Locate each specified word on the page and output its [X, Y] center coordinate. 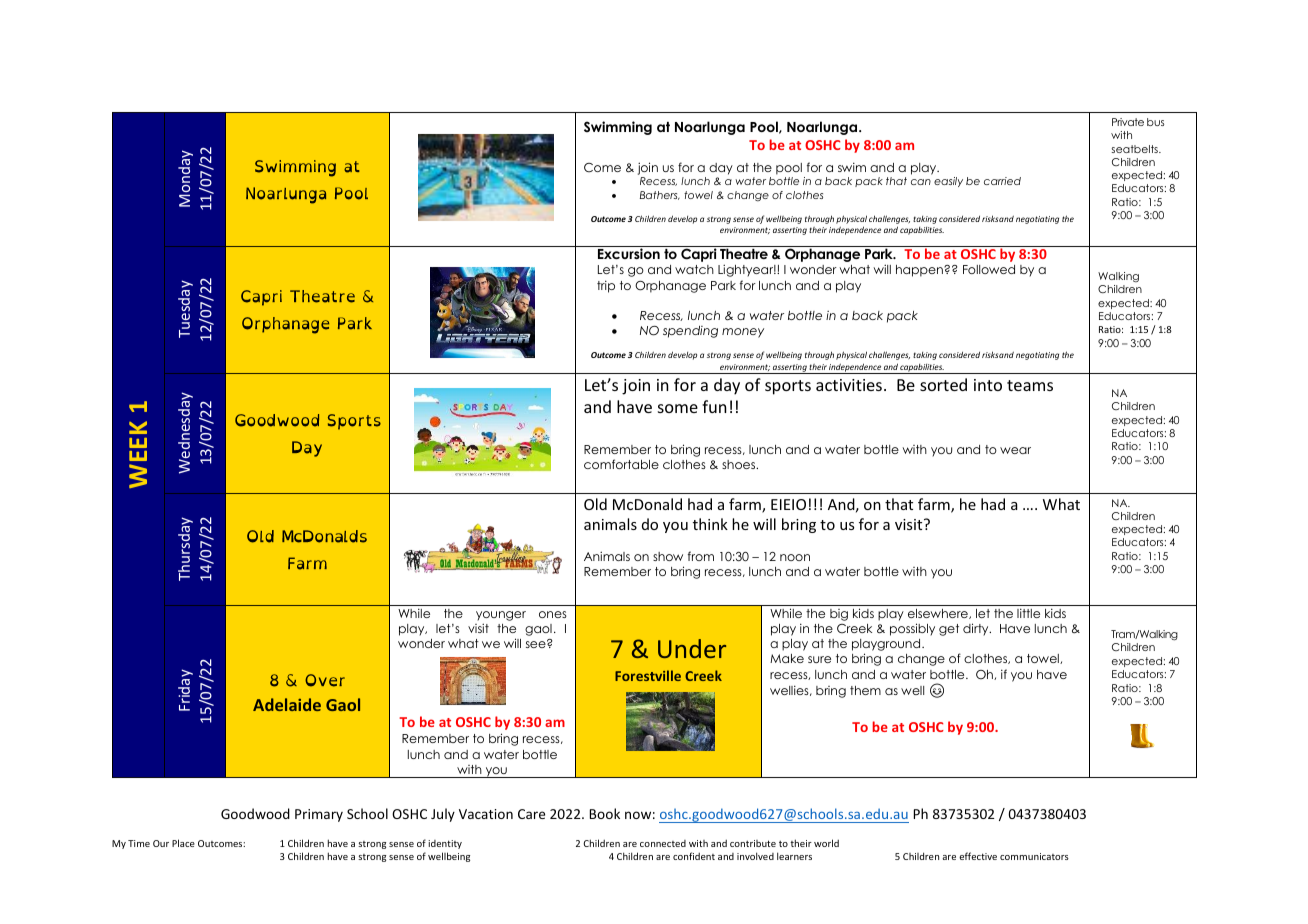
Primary [319, 815]
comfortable [621, 464]
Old [595, 504]
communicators [1034, 856]
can [921, 182]
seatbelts [1136, 149]
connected [663, 843]
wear [1015, 450]
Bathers [660, 195]
